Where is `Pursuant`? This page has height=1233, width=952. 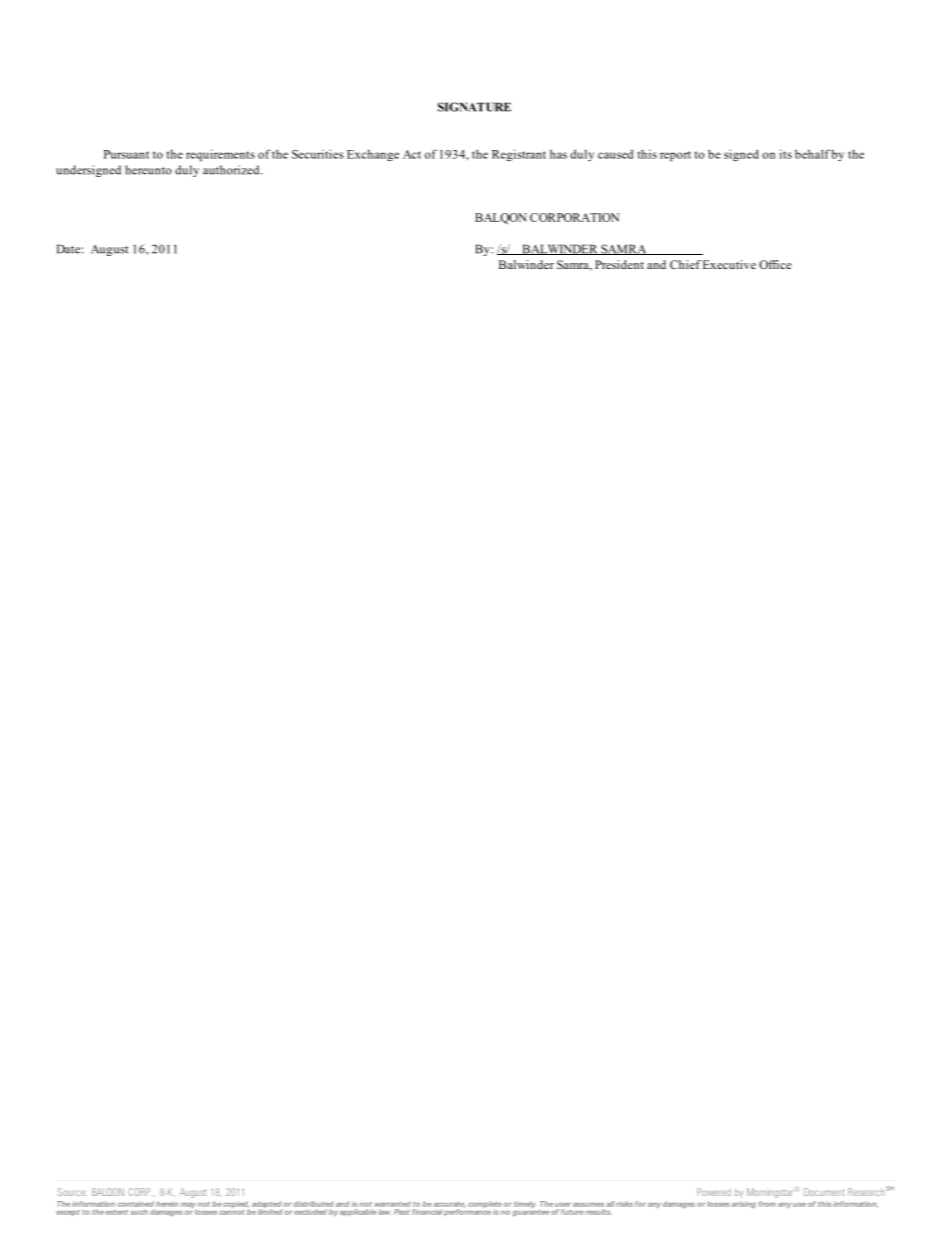
Pursuant is located at coordinates (126, 154).
